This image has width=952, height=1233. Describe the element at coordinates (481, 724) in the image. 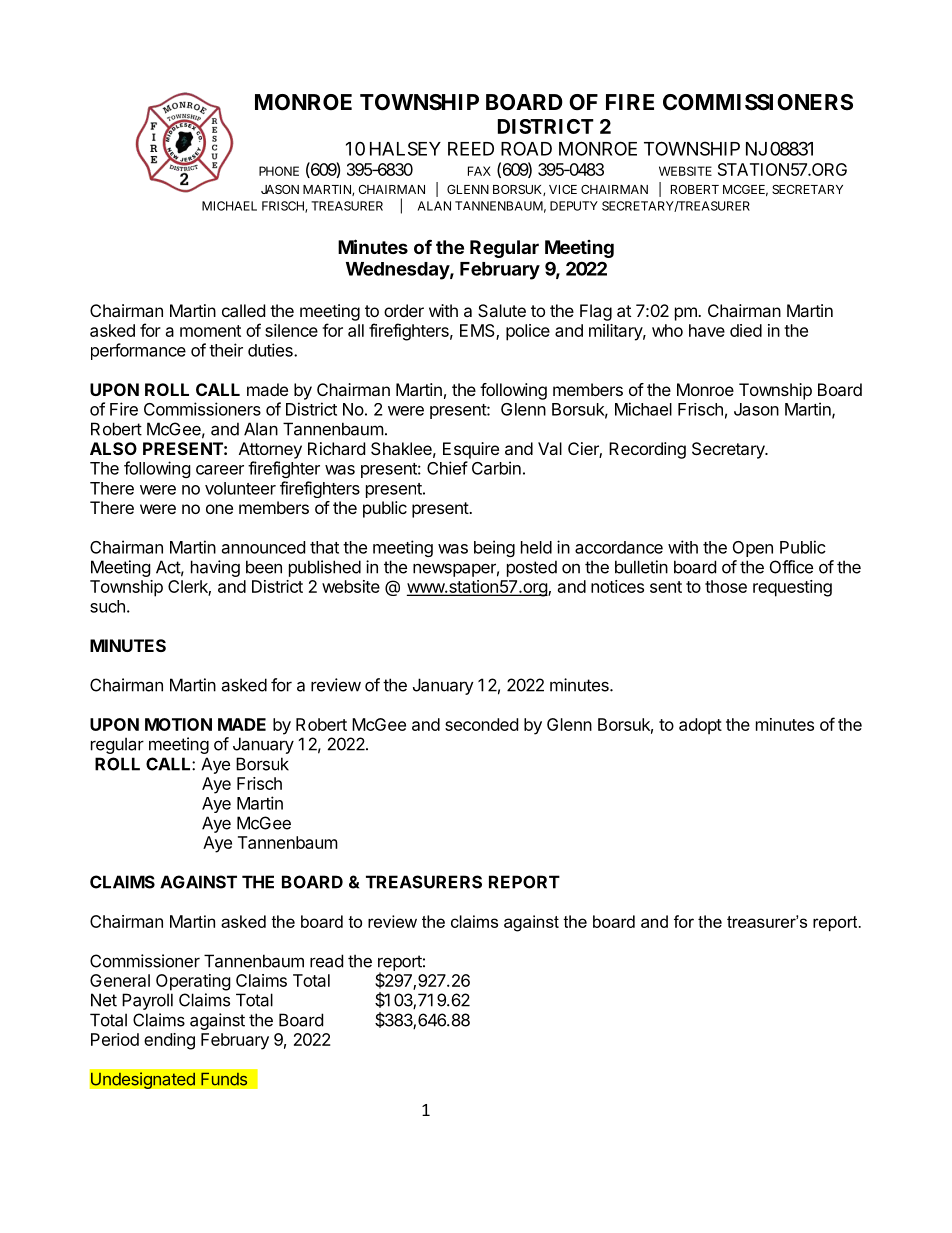

I see `seconded` at that location.
